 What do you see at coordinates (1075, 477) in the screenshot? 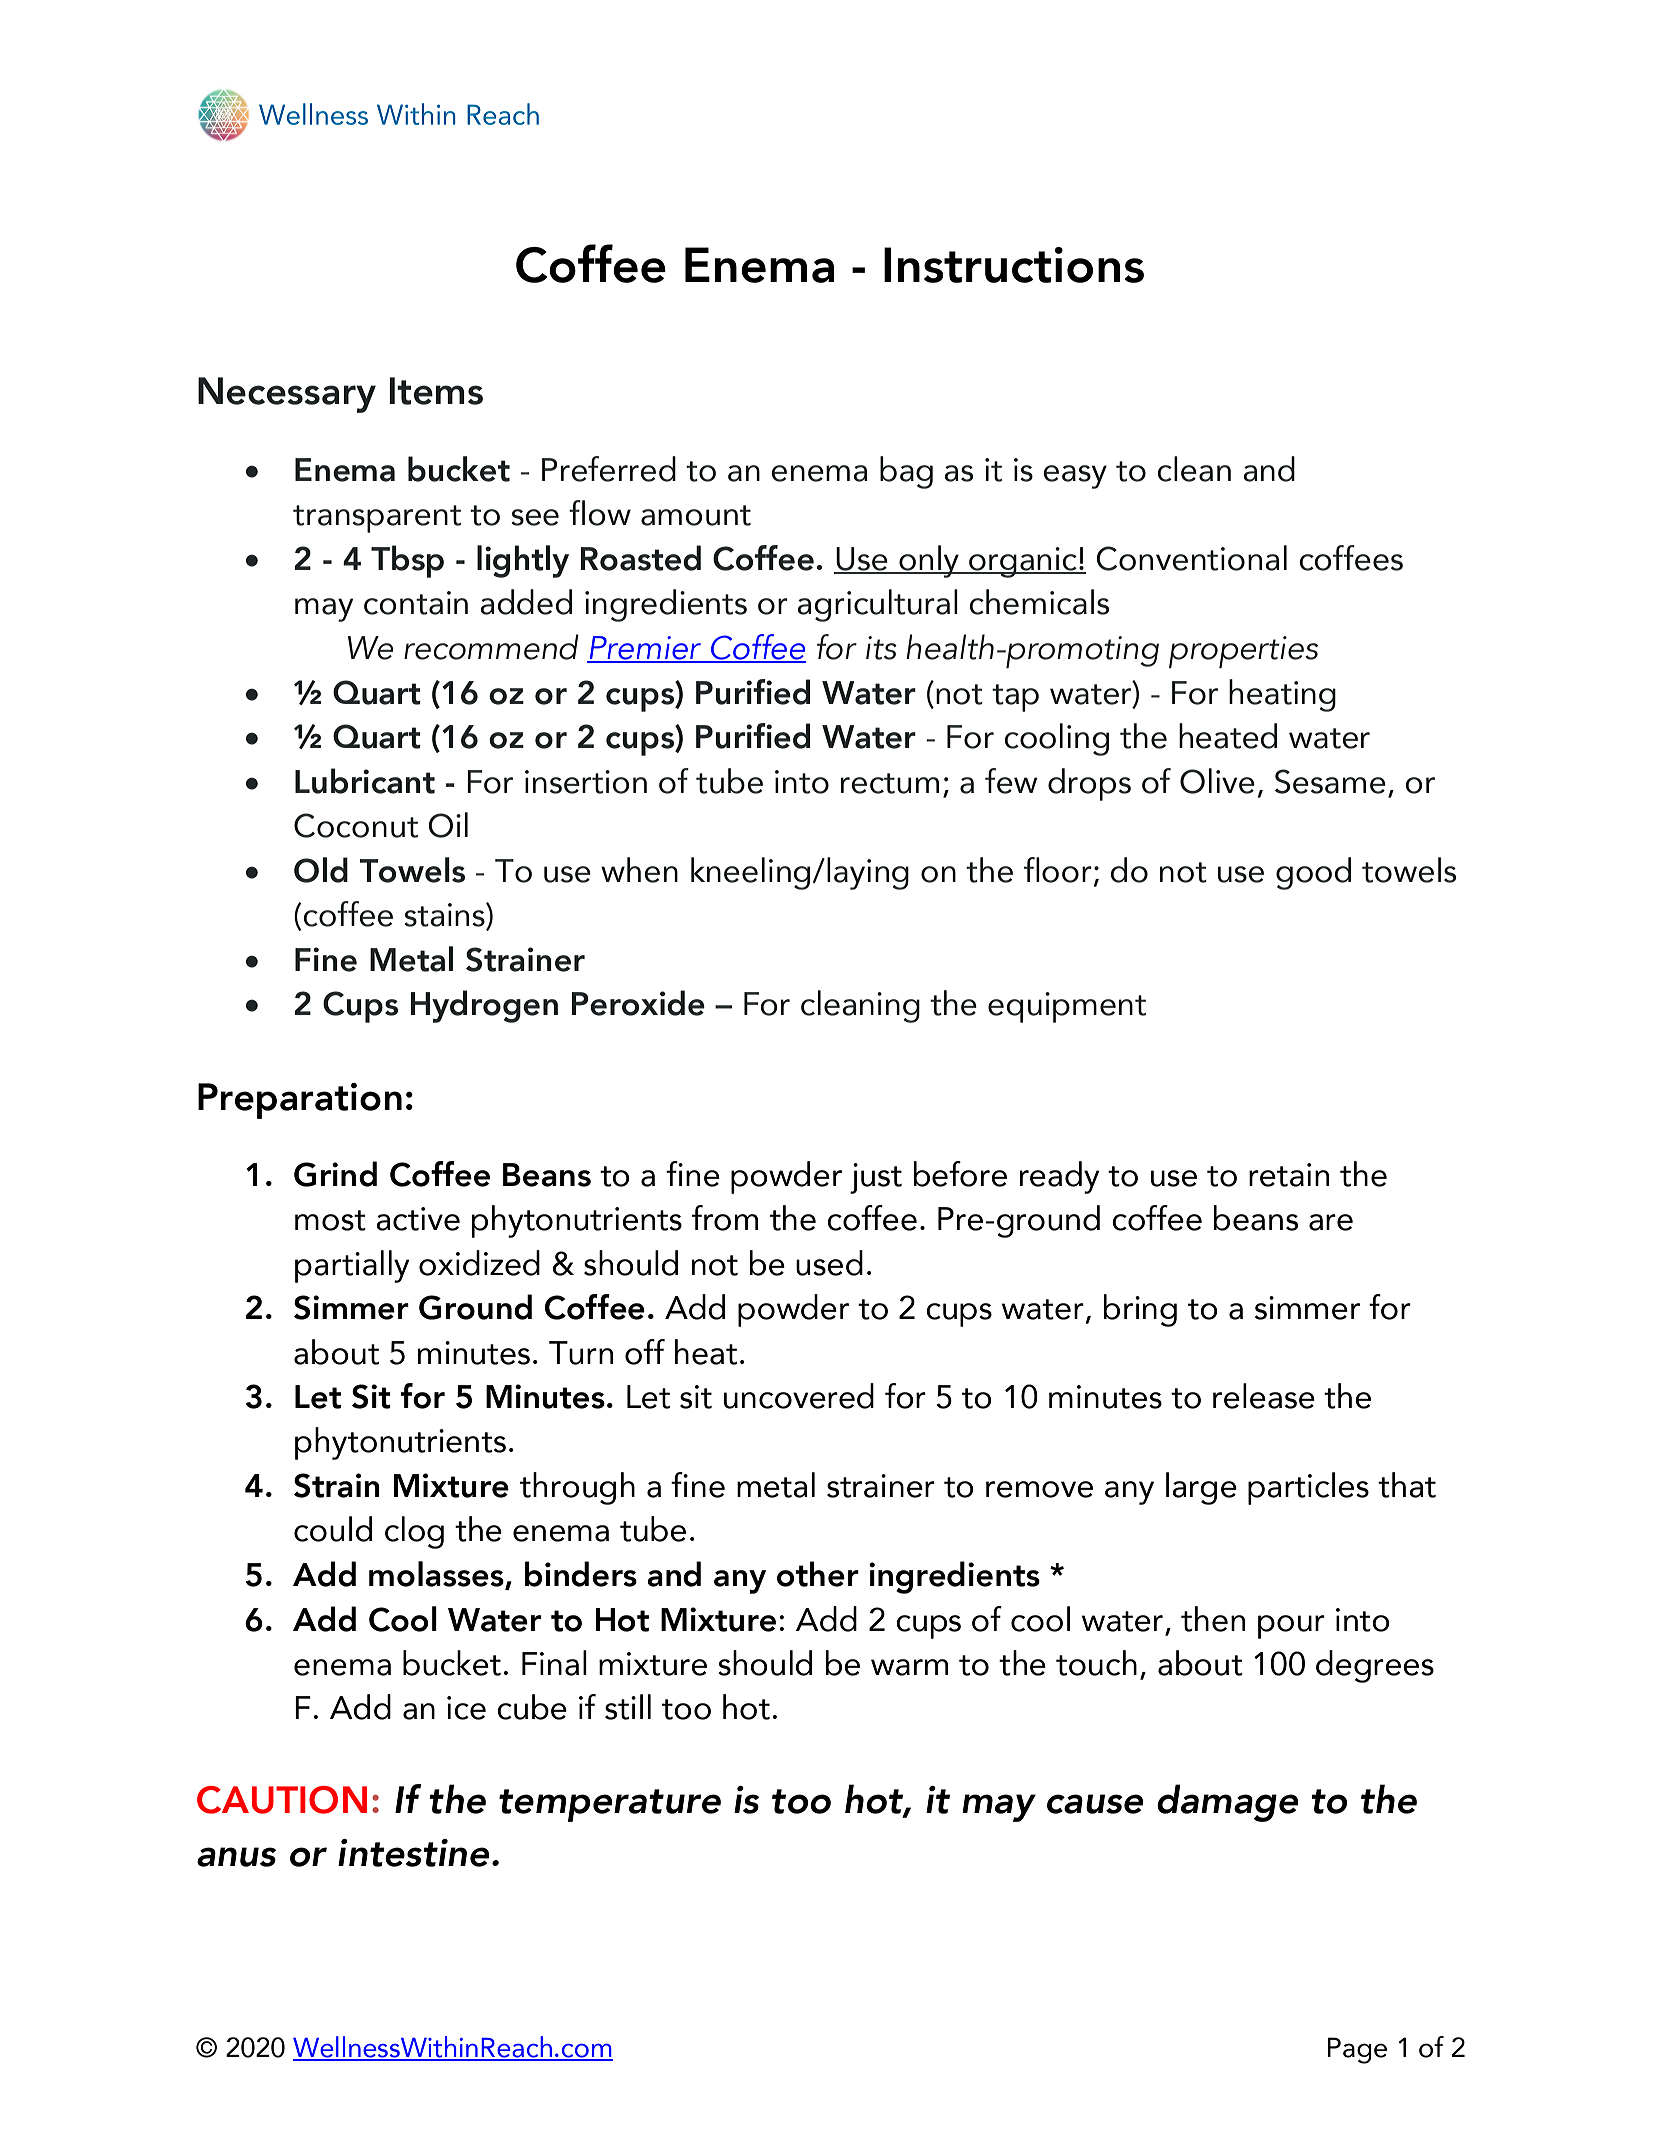
I see `easy` at bounding box center [1075, 477].
